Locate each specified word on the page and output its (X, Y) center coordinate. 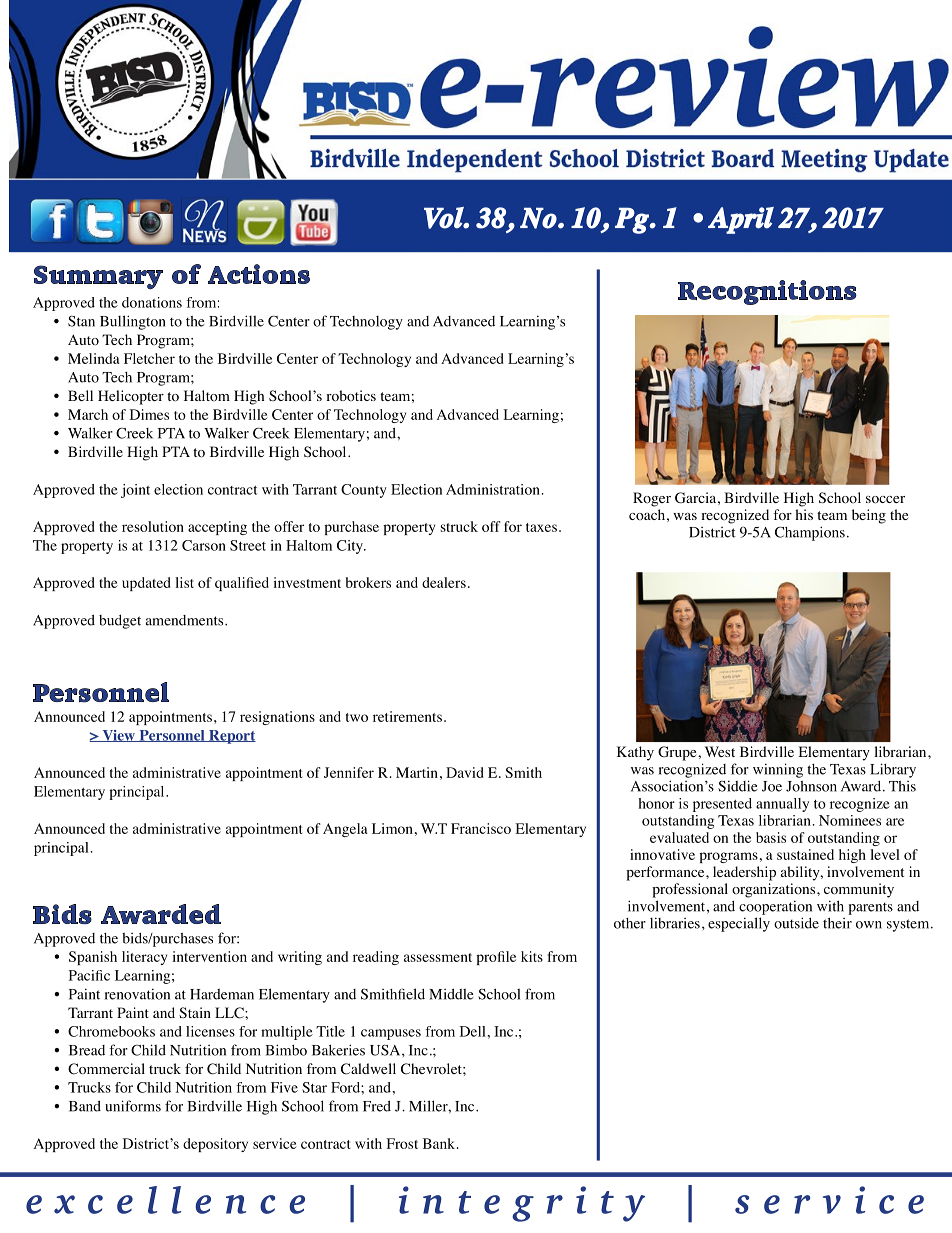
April (741, 220)
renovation (137, 994)
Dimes (149, 414)
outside (796, 923)
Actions (259, 274)
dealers (444, 582)
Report (231, 737)
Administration (493, 489)
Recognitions (767, 292)
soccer (885, 500)
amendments (186, 620)
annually (782, 805)
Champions (810, 533)
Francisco (481, 828)
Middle (451, 994)
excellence (165, 1200)
